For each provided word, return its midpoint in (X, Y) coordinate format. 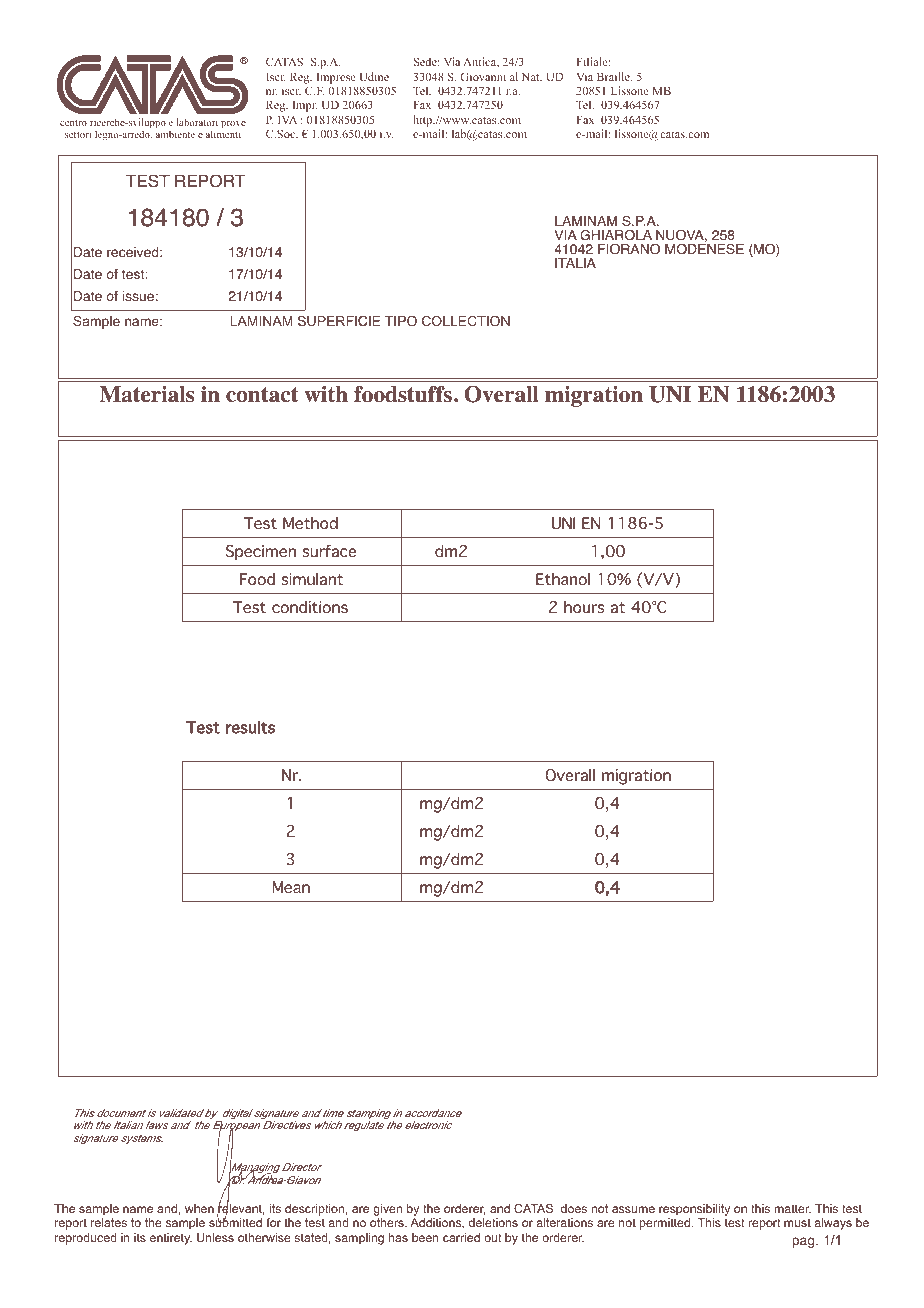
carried (461, 1237)
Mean (291, 887)
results (250, 727)
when (199, 1208)
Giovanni (483, 76)
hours (584, 607)
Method (310, 523)
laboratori (197, 122)
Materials (146, 394)
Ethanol (563, 579)
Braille (614, 77)
